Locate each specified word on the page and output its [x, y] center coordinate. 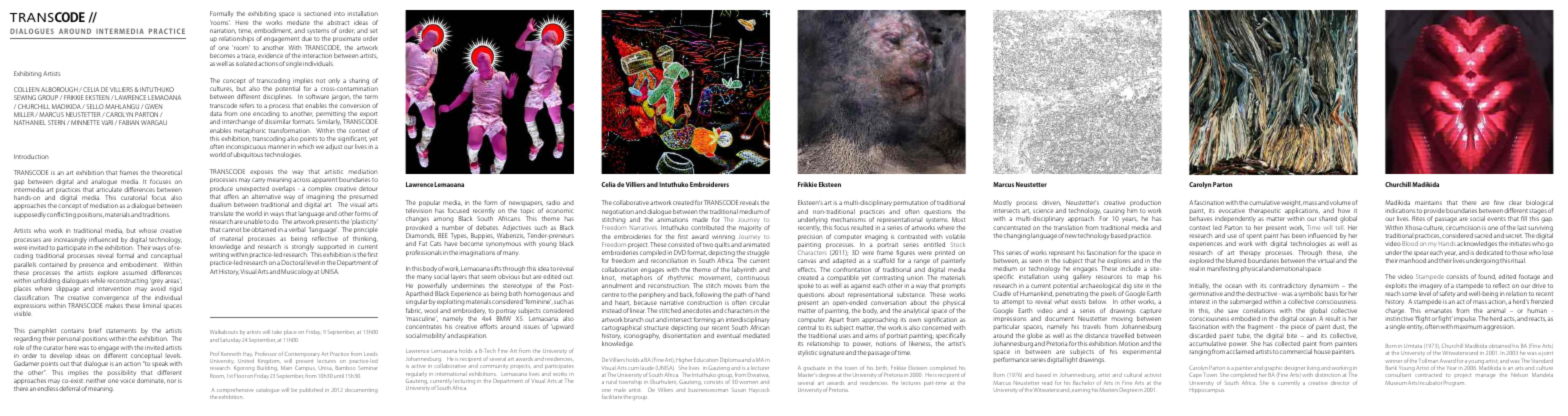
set [374, 31]
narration [223, 31]
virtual [1325, 259]
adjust [335, 146]
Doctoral [293, 262]
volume [1340, 202]
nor [171, 381]
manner [278, 147]
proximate [346, 41]
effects [807, 269]
